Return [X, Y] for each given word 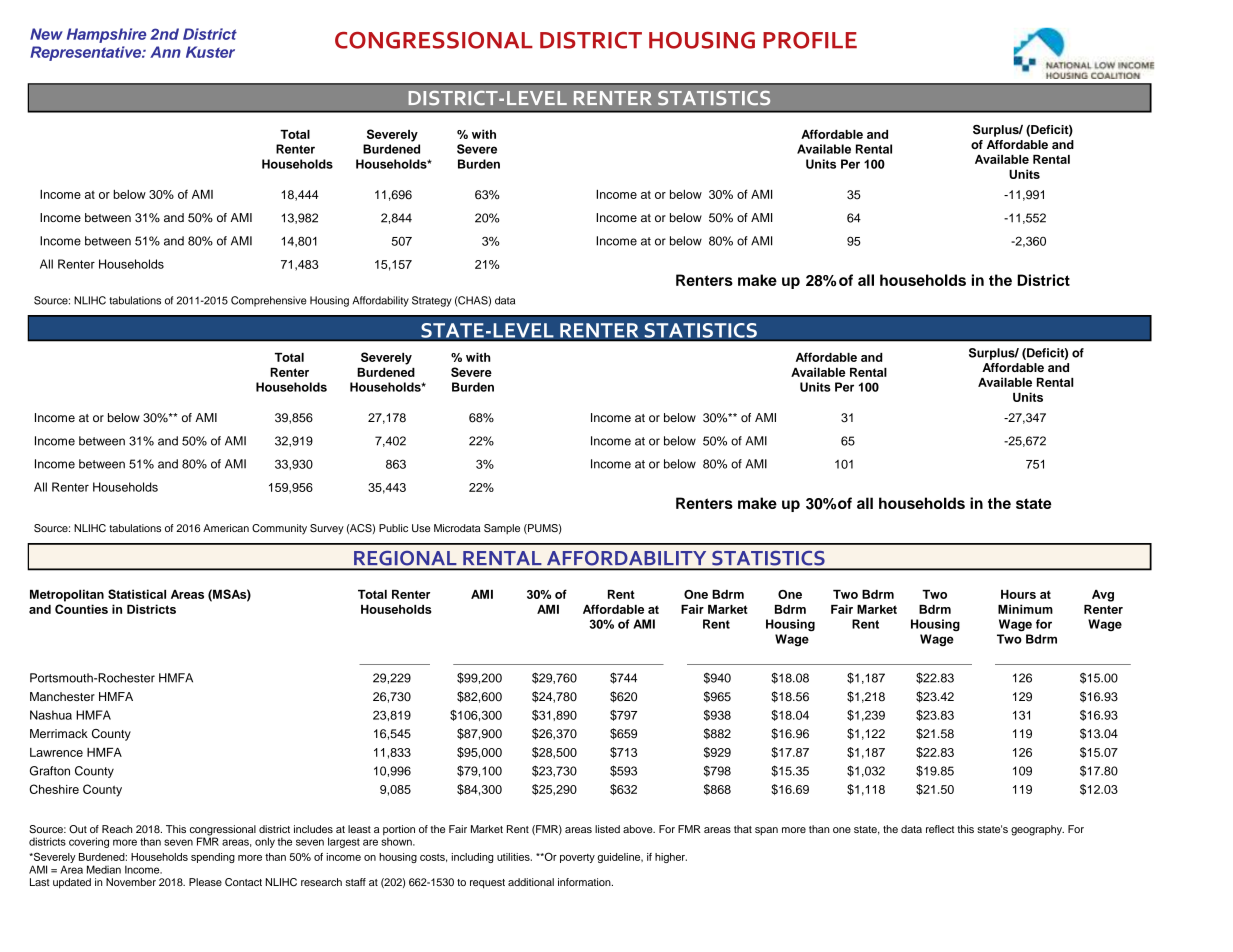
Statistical [137, 594]
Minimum [1025, 609]
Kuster [210, 52]
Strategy [432, 301]
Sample [502, 529]
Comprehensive [268, 301]
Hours [1018, 594]
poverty [577, 858]
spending [213, 858]
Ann [165, 52]
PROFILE [810, 40]
